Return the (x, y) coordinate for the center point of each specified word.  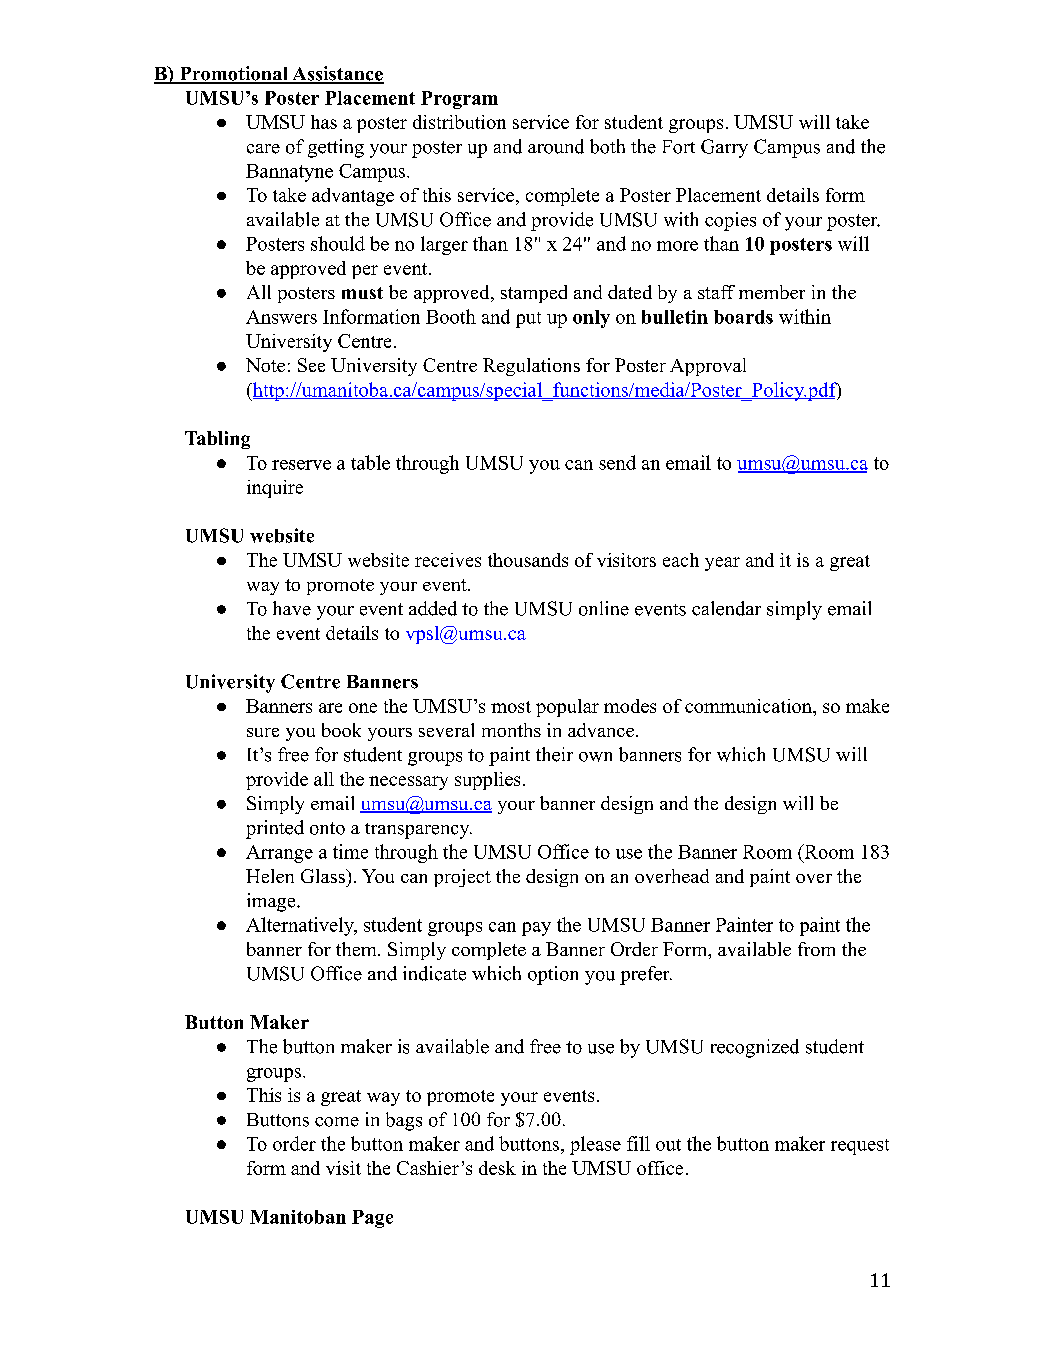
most (511, 707)
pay (536, 929)
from (816, 949)
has (324, 122)
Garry (724, 148)
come (337, 1122)
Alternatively (301, 926)
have (292, 608)
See (311, 365)
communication (749, 706)
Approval (708, 367)
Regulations (531, 367)
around (556, 146)
